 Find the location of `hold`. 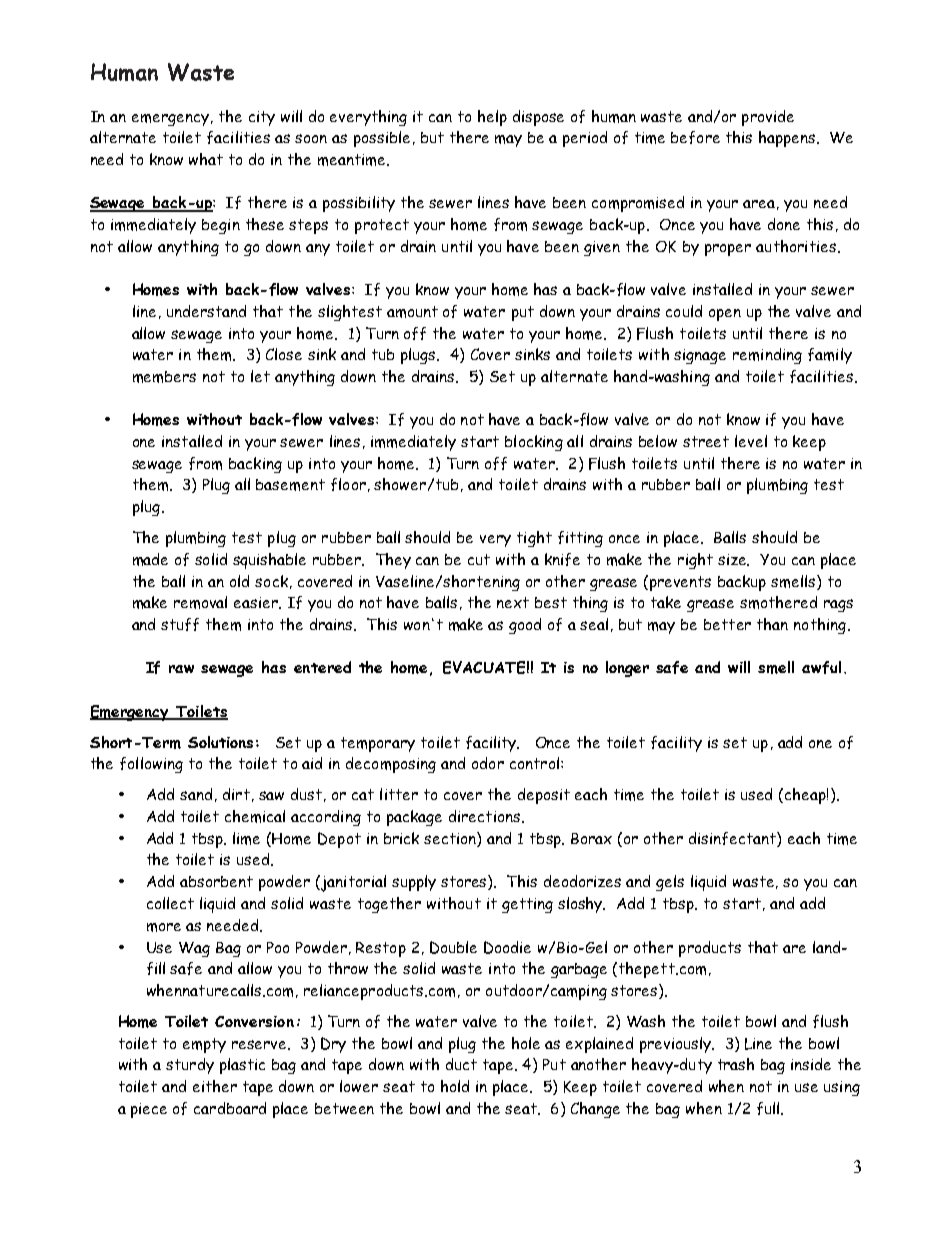

hold is located at coordinates (455, 1086).
